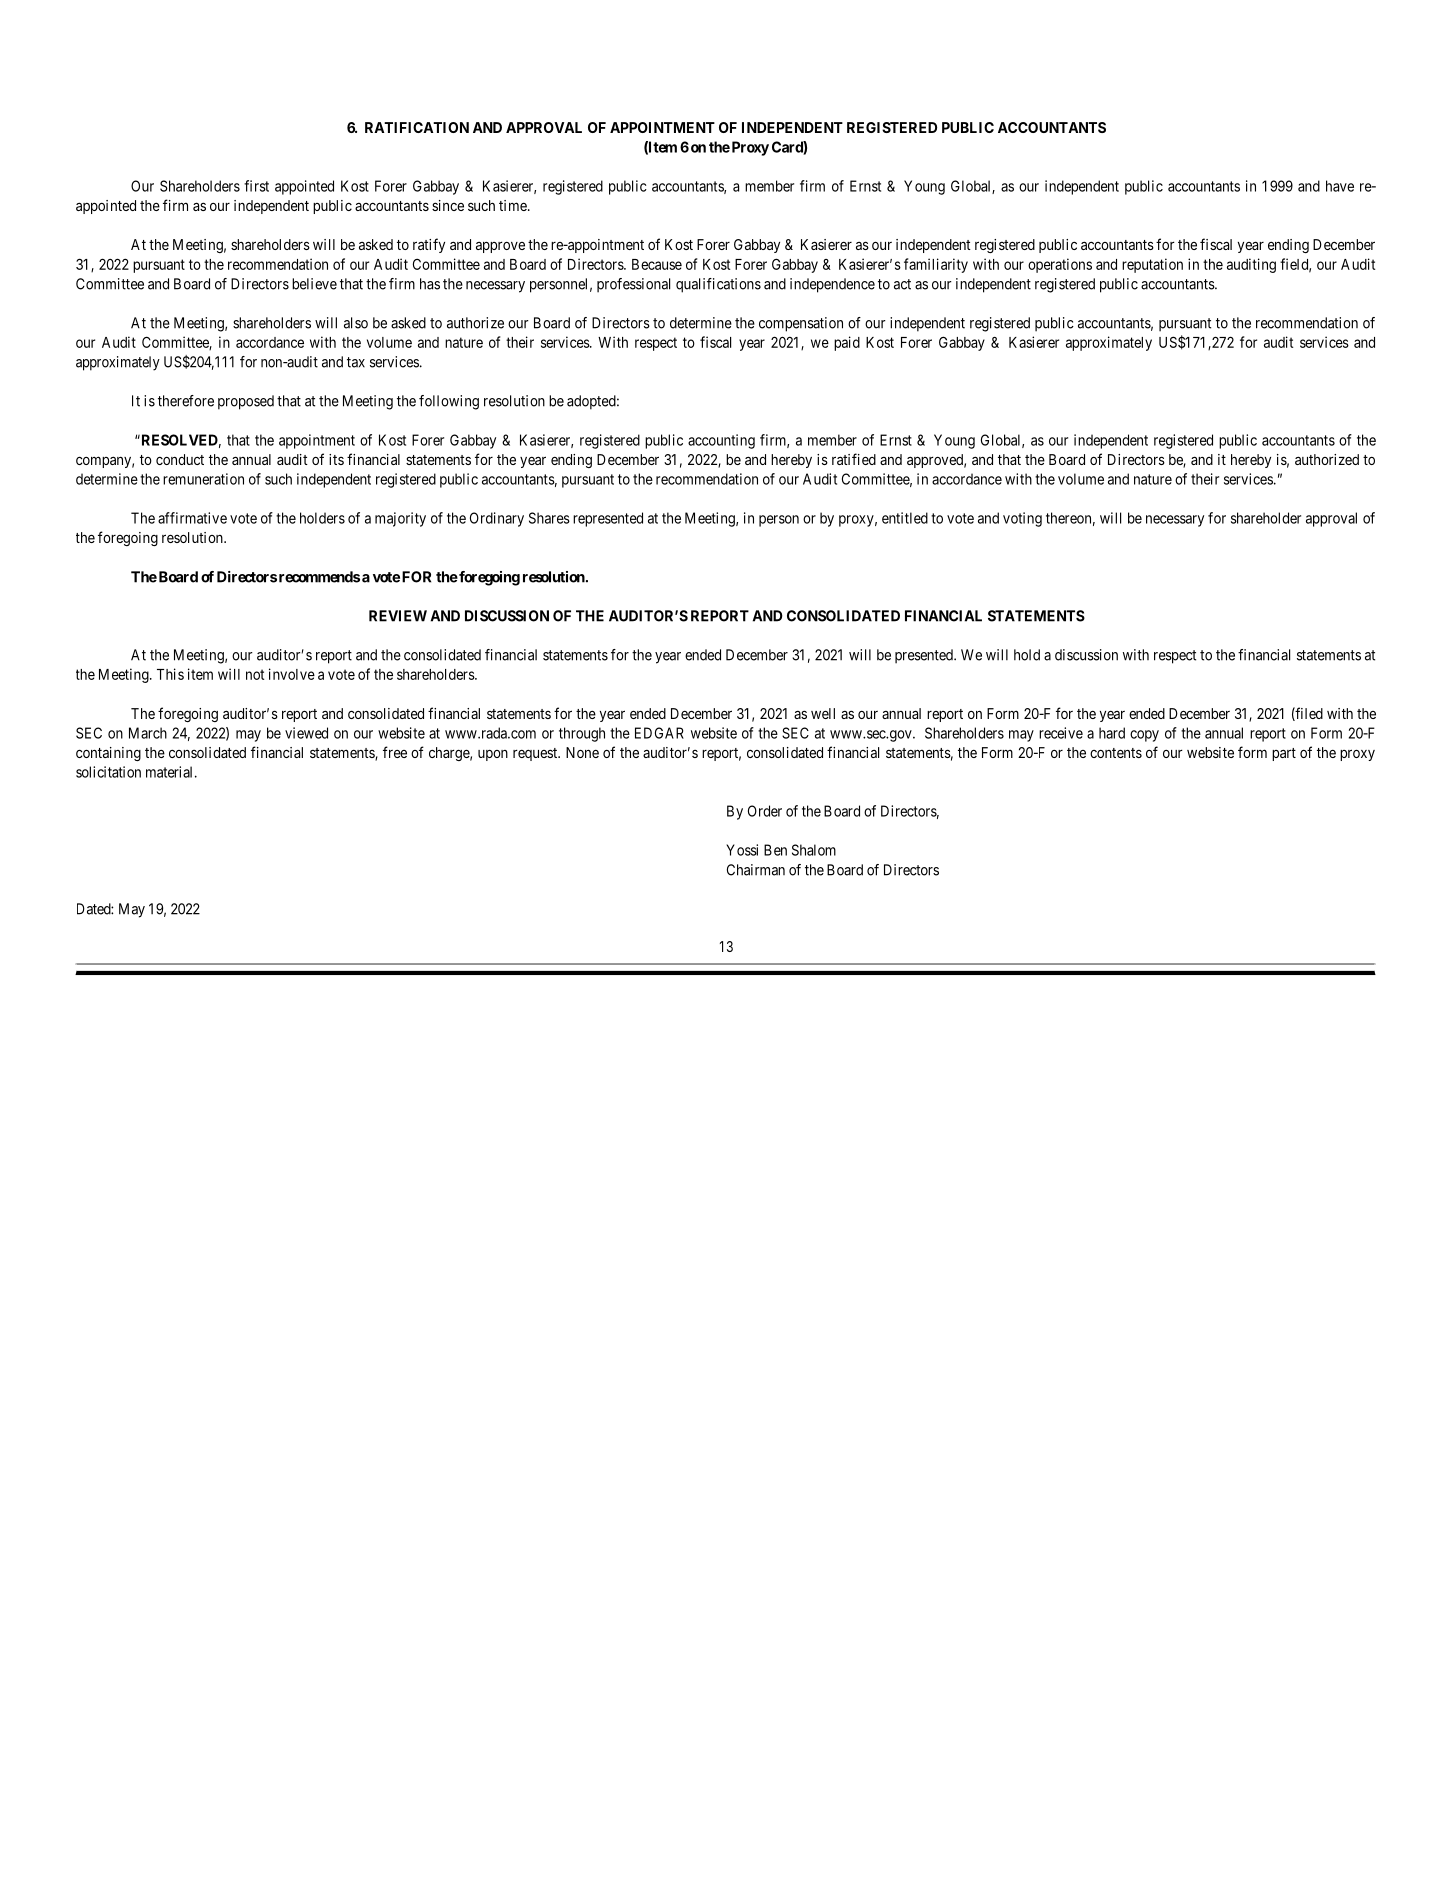  What do you see at coordinates (1022, 519) in the image?
I see `voting` at bounding box center [1022, 519].
